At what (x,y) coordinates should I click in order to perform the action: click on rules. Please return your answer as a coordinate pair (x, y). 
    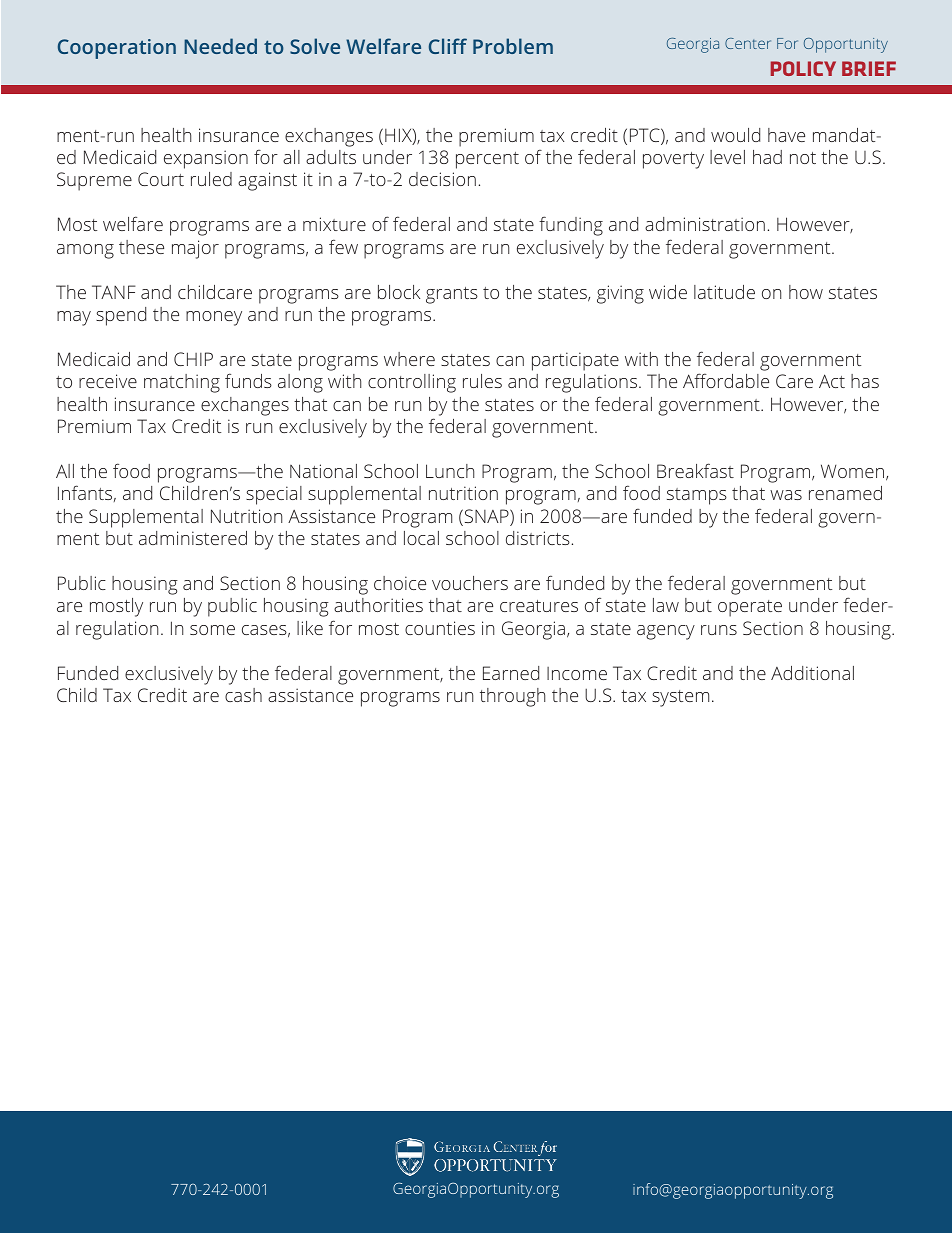
    Looking at the image, I should click on (482, 381).
